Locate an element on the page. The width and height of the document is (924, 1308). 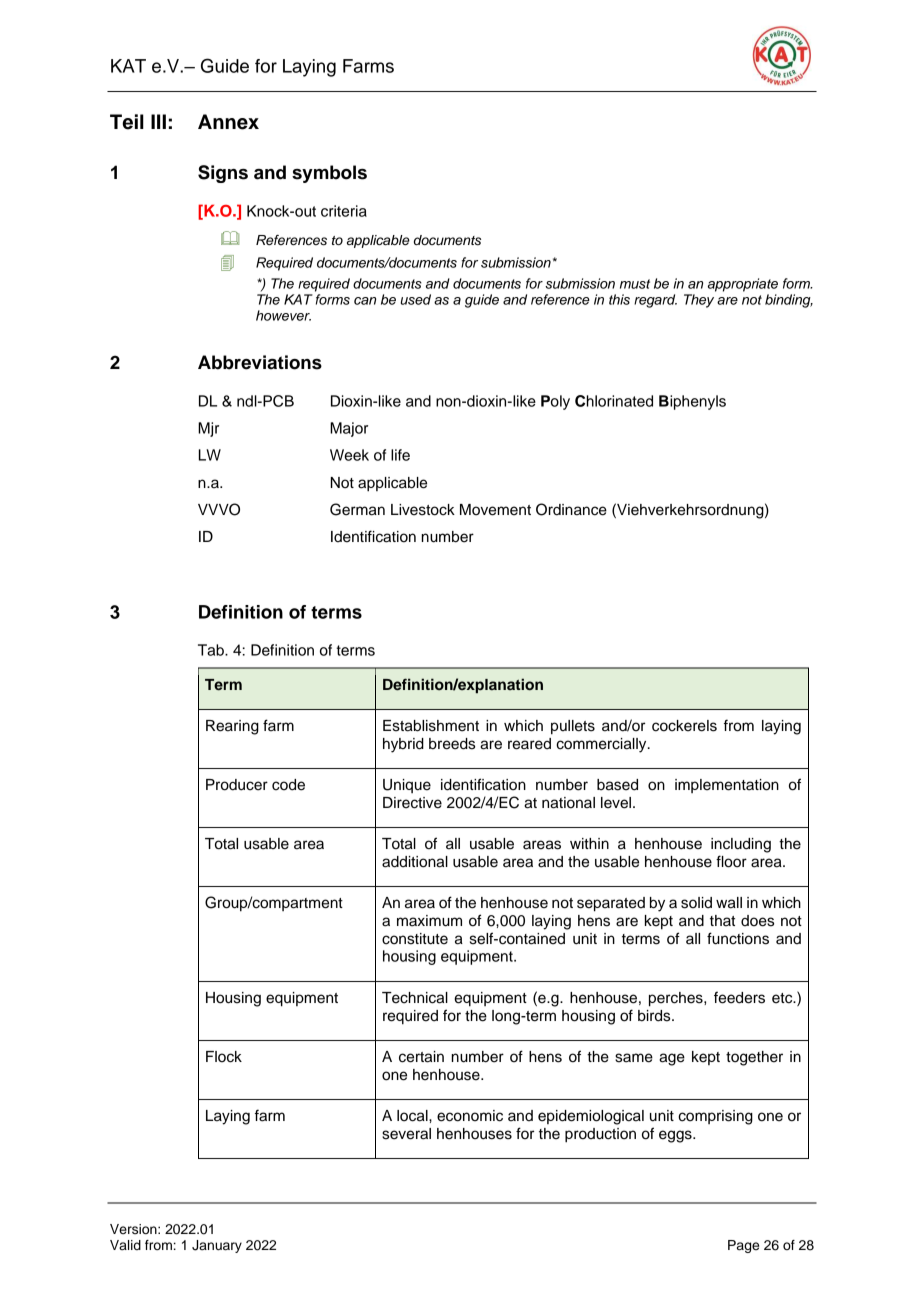
Biphenyls is located at coordinates (692, 402).
